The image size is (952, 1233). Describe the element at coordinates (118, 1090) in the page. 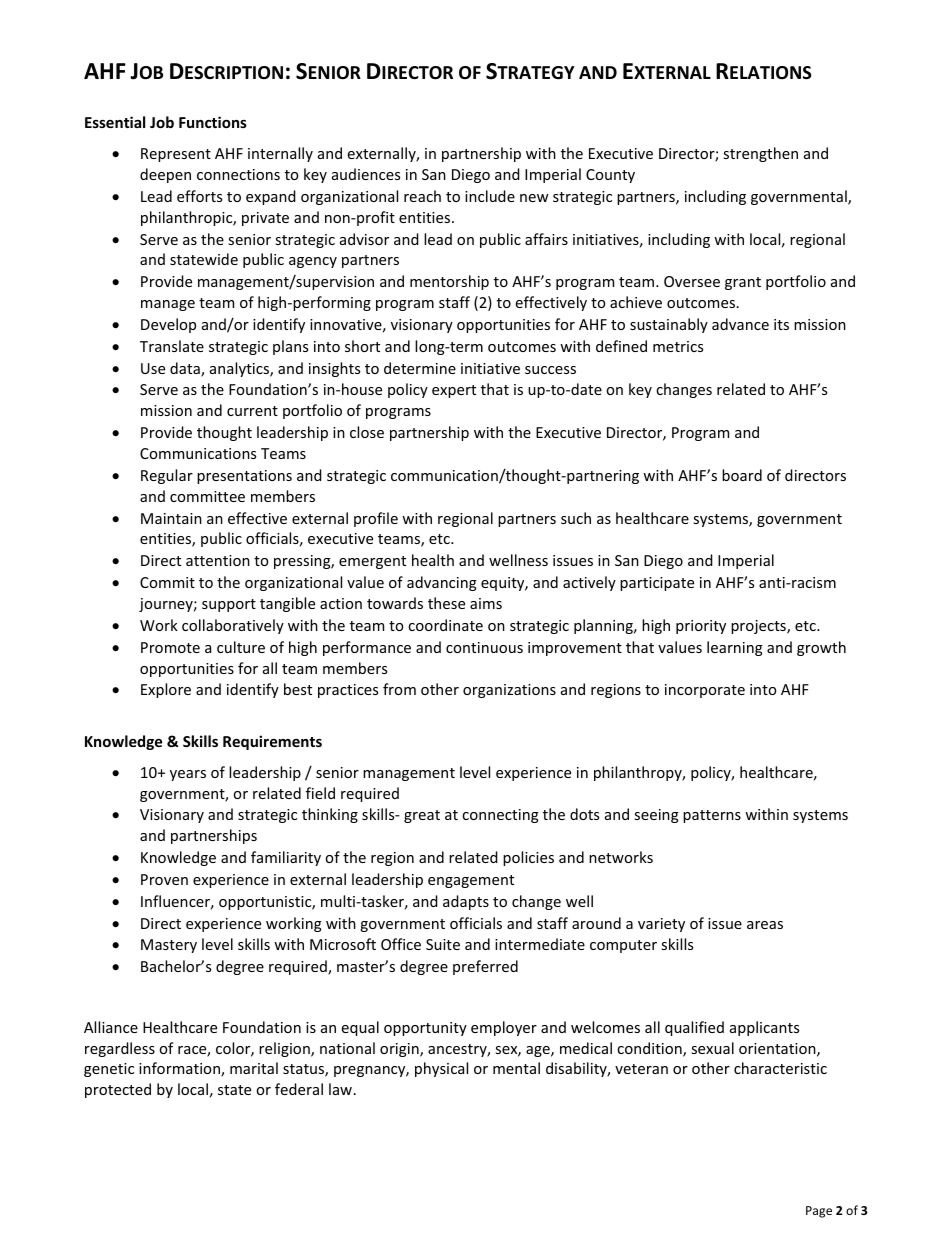

I see `protected` at that location.
